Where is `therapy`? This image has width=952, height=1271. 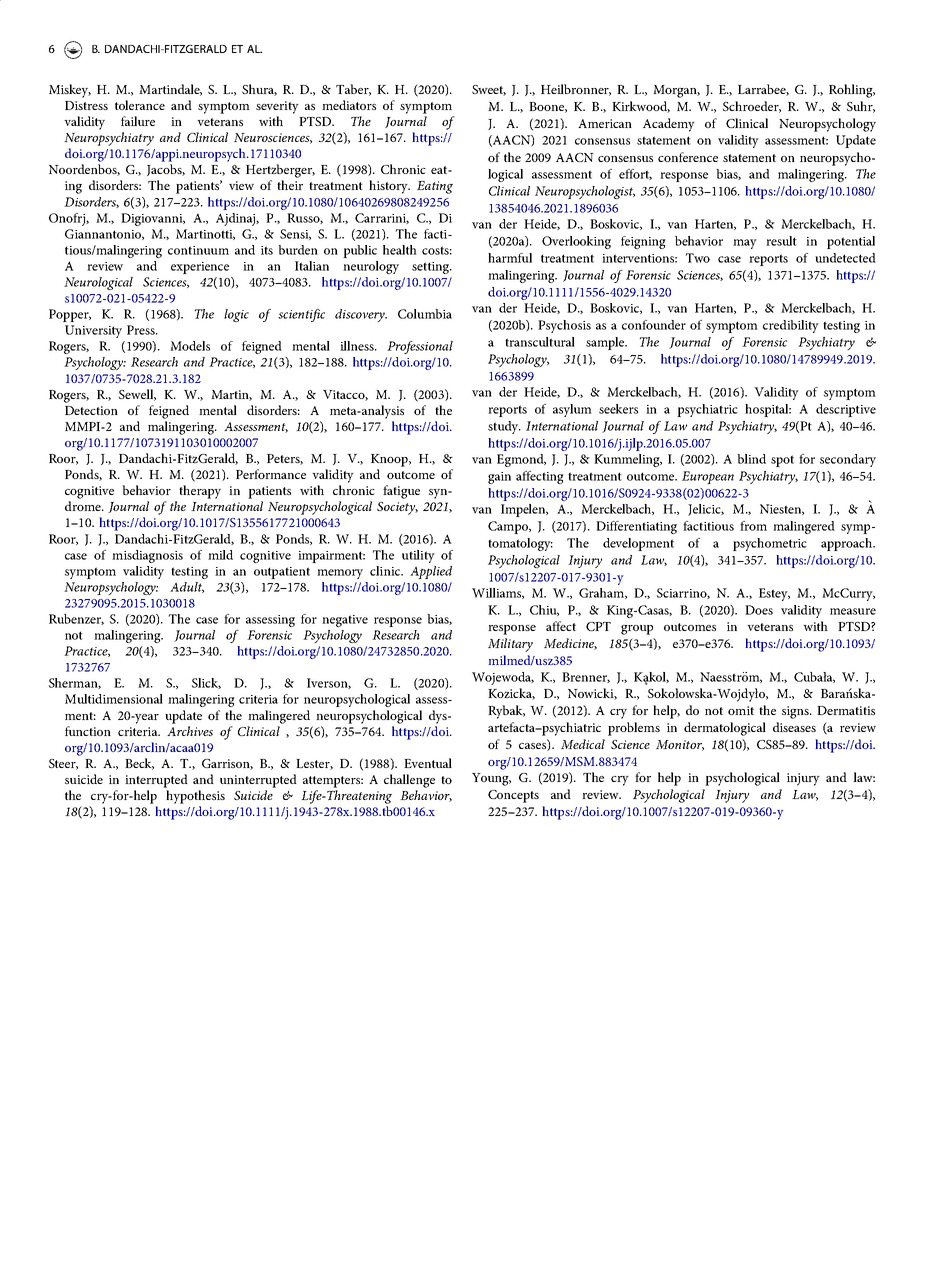 therapy is located at coordinates (200, 492).
